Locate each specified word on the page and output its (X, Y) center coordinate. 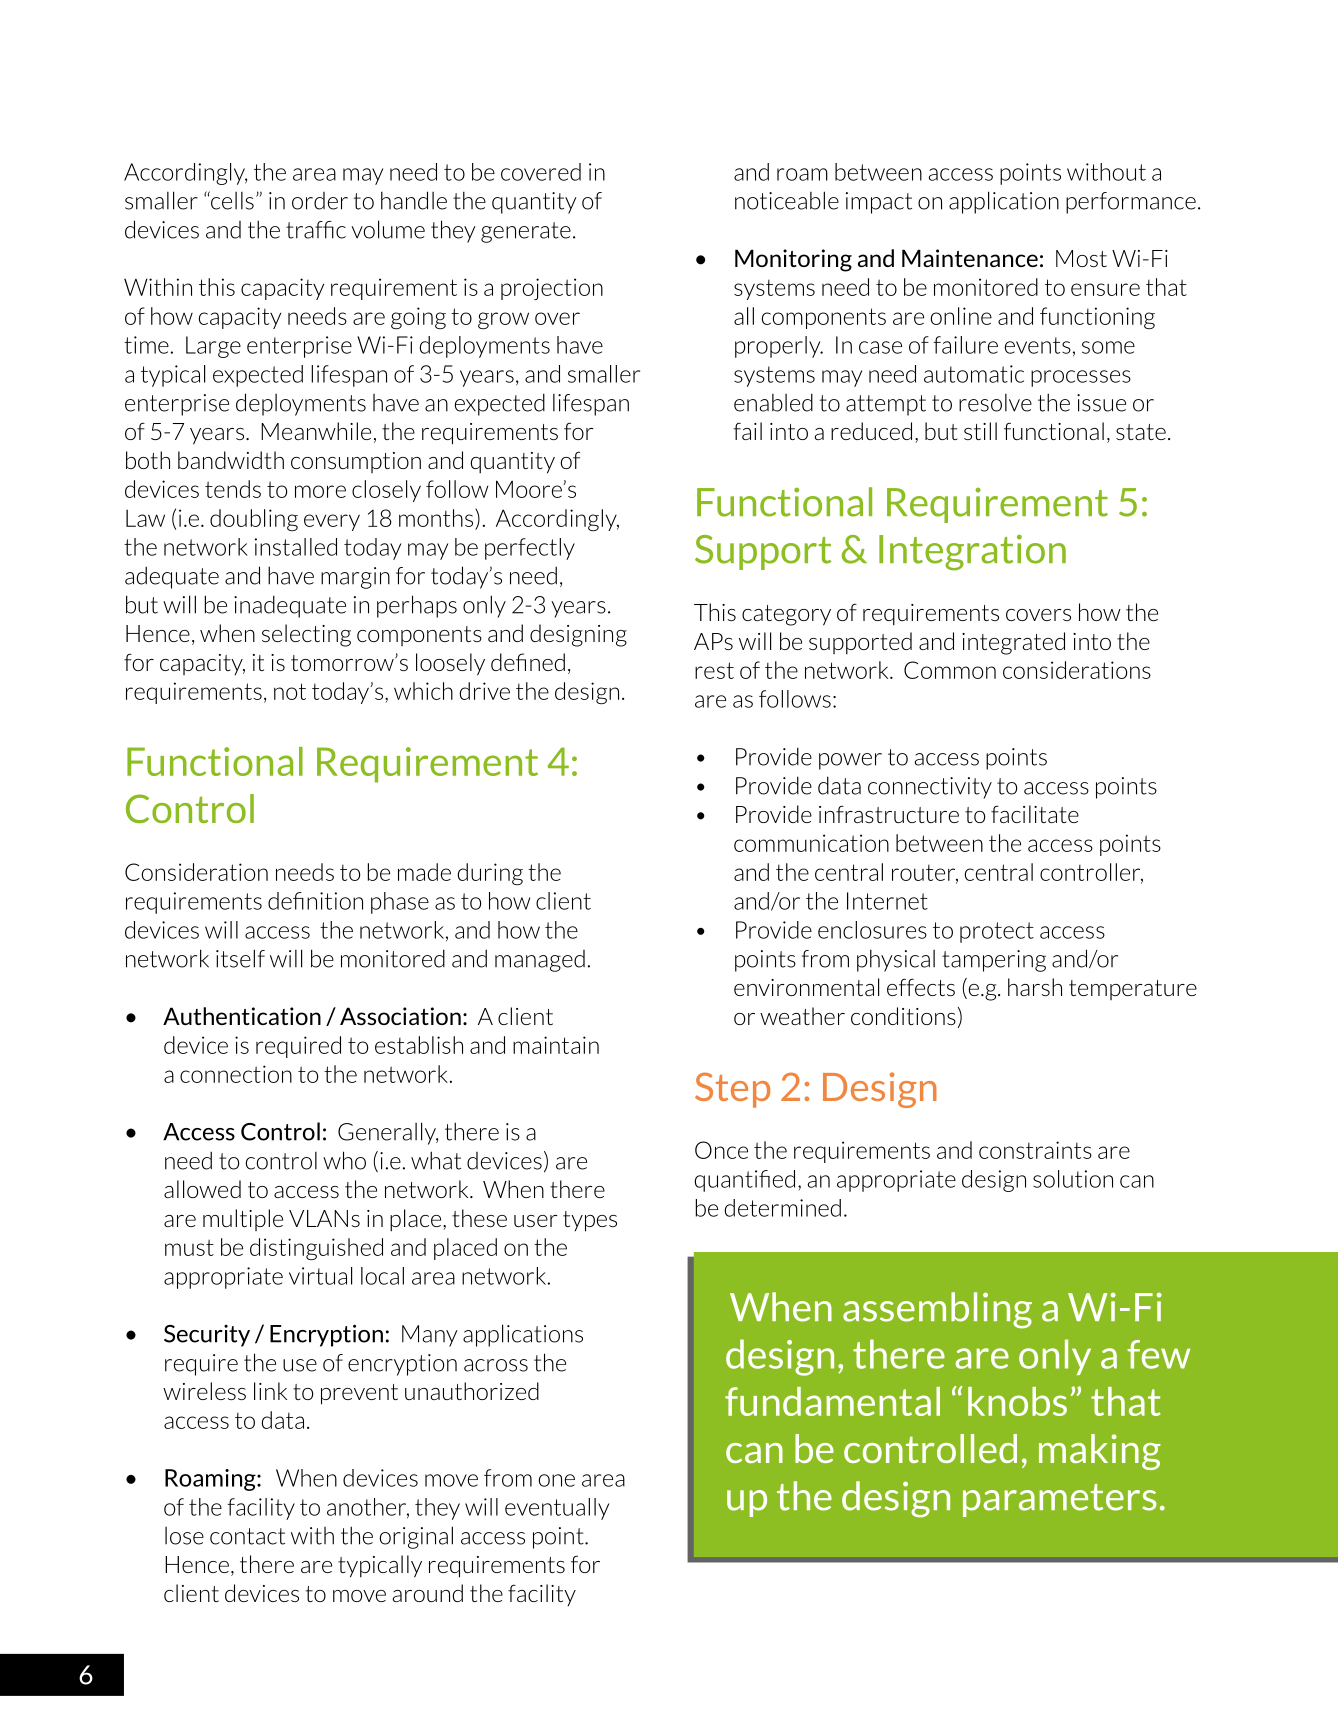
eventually (557, 1509)
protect (997, 932)
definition (315, 901)
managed (540, 961)
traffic (316, 230)
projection (552, 289)
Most (1081, 258)
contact (247, 1536)
